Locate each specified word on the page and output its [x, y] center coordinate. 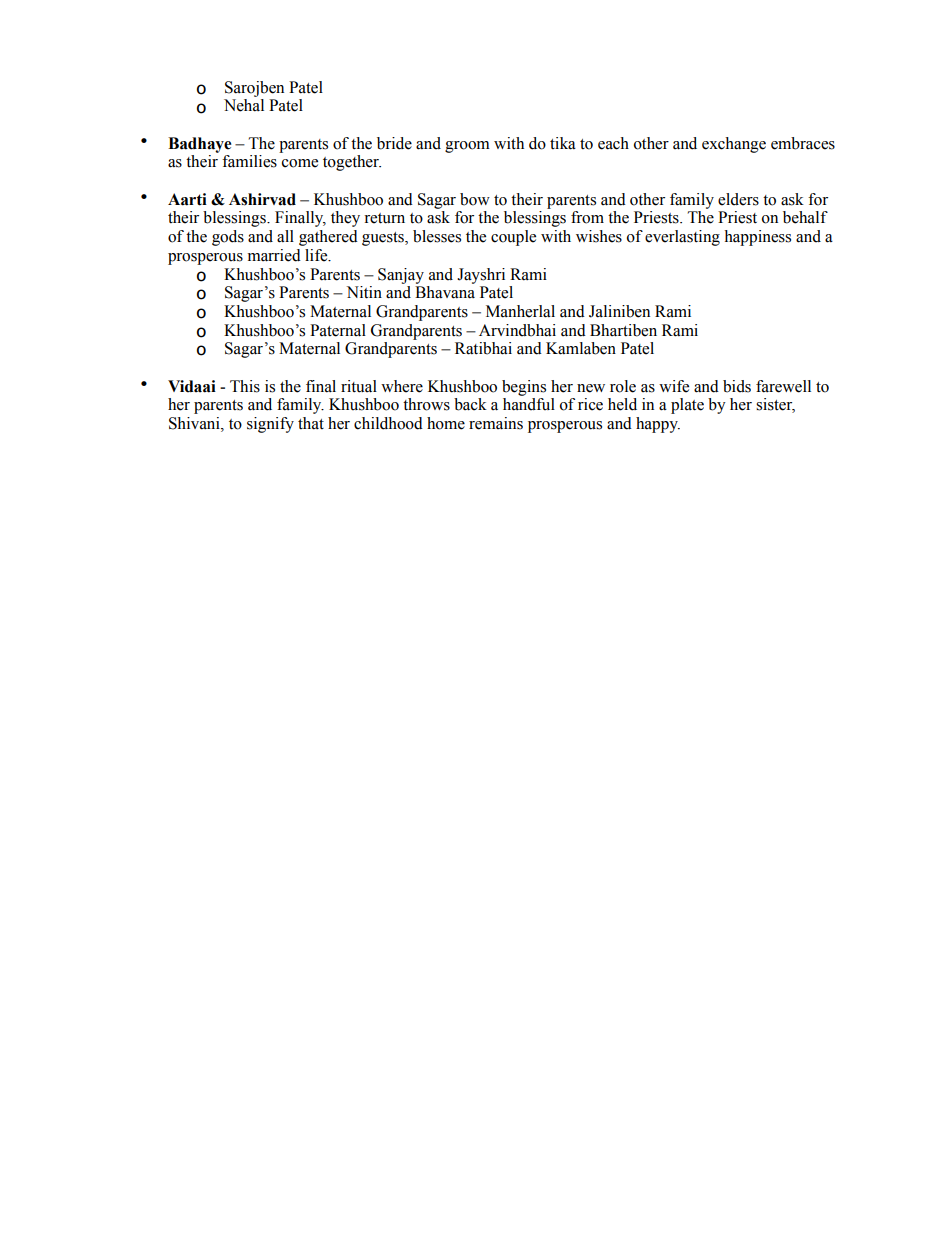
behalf [805, 217]
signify [270, 425]
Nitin [364, 292]
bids [737, 386]
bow [475, 199]
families [249, 161]
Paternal [338, 330]
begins [524, 388]
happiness [757, 238]
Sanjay [401, 276]
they [345, 219]
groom [467, 147]
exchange [734, 145]
